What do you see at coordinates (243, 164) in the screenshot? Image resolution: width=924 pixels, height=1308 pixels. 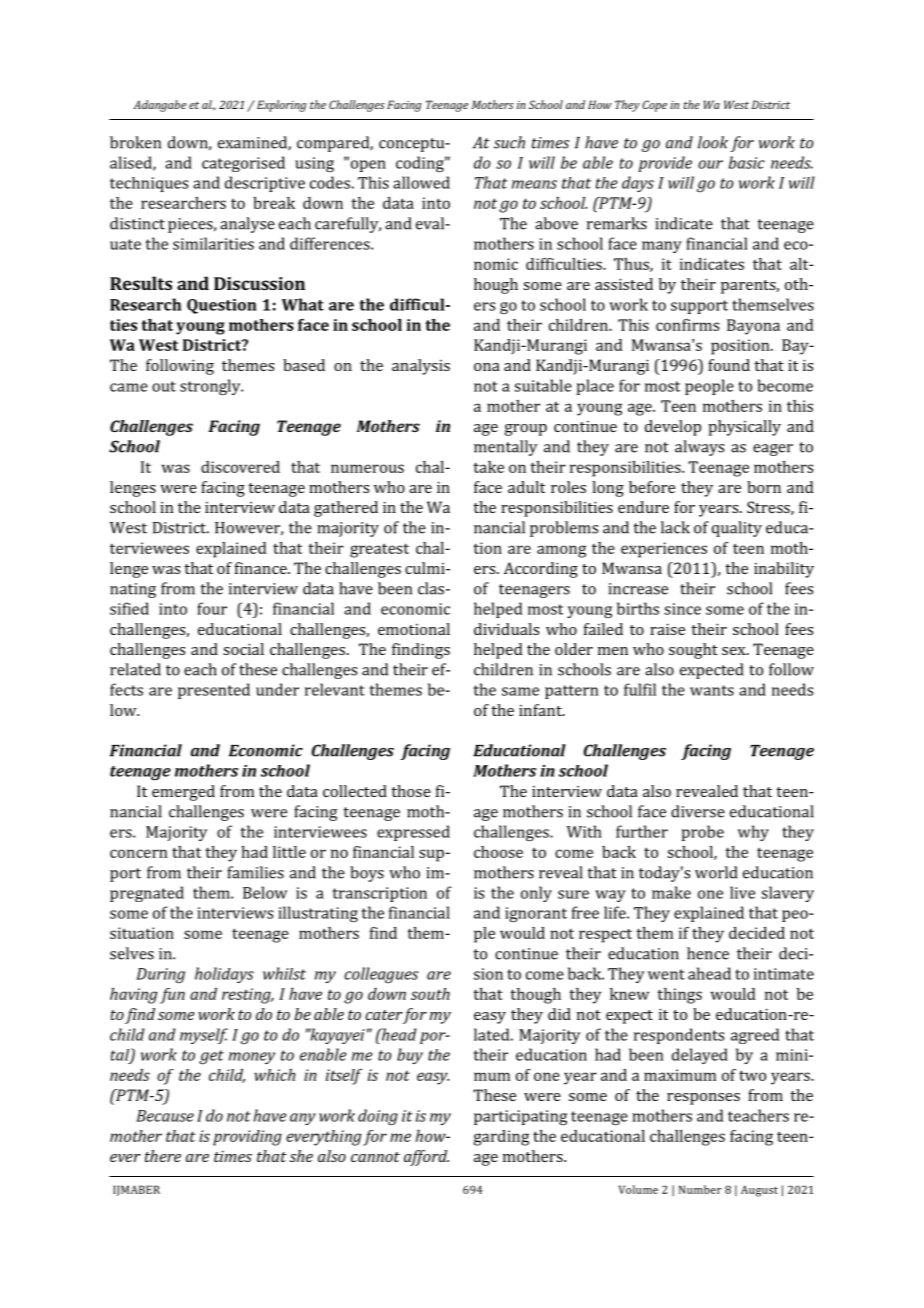 I see `categorised` at bounding box center [243, 164].
